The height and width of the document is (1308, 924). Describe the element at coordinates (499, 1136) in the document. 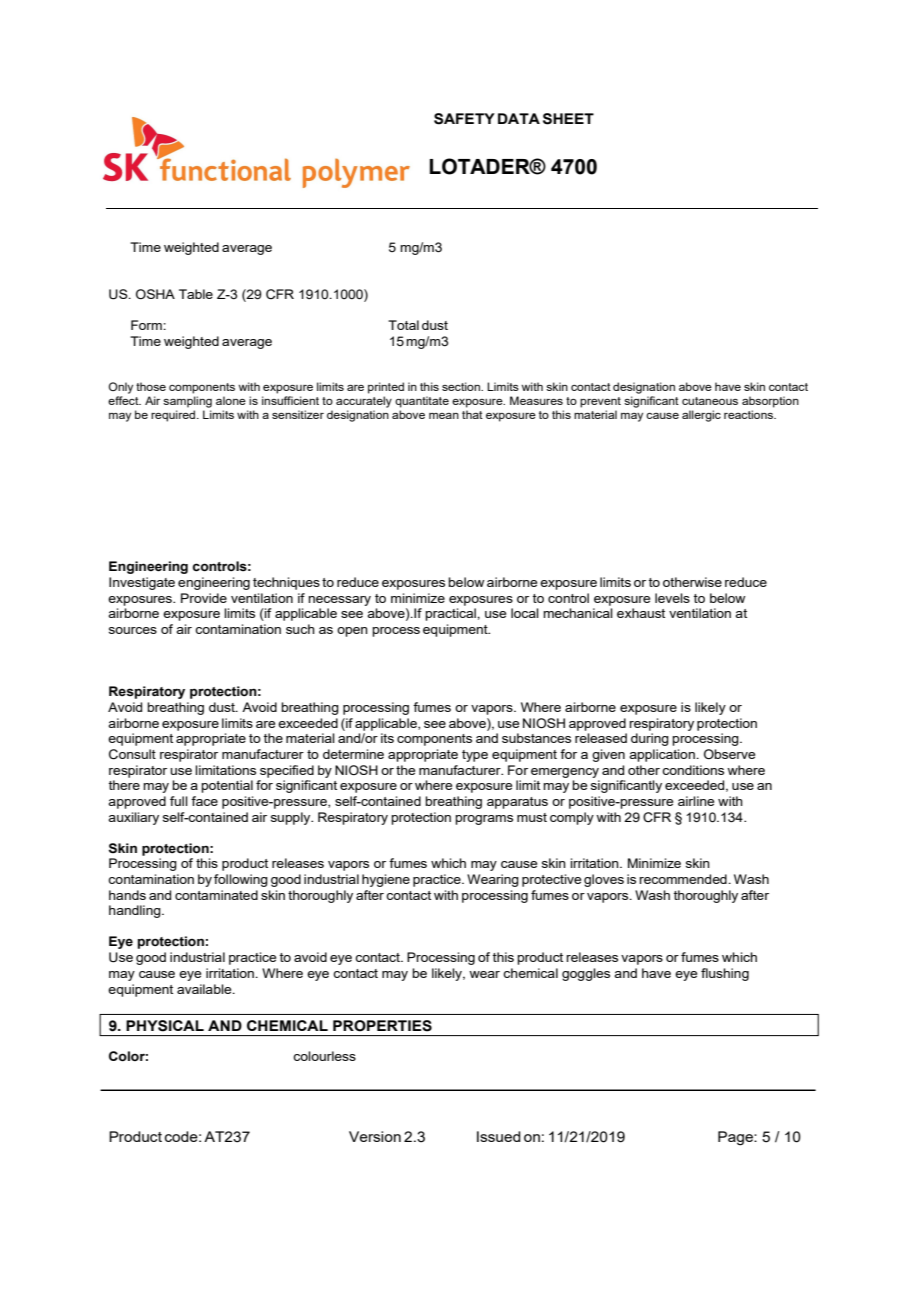

I see `Issued` at that location.
